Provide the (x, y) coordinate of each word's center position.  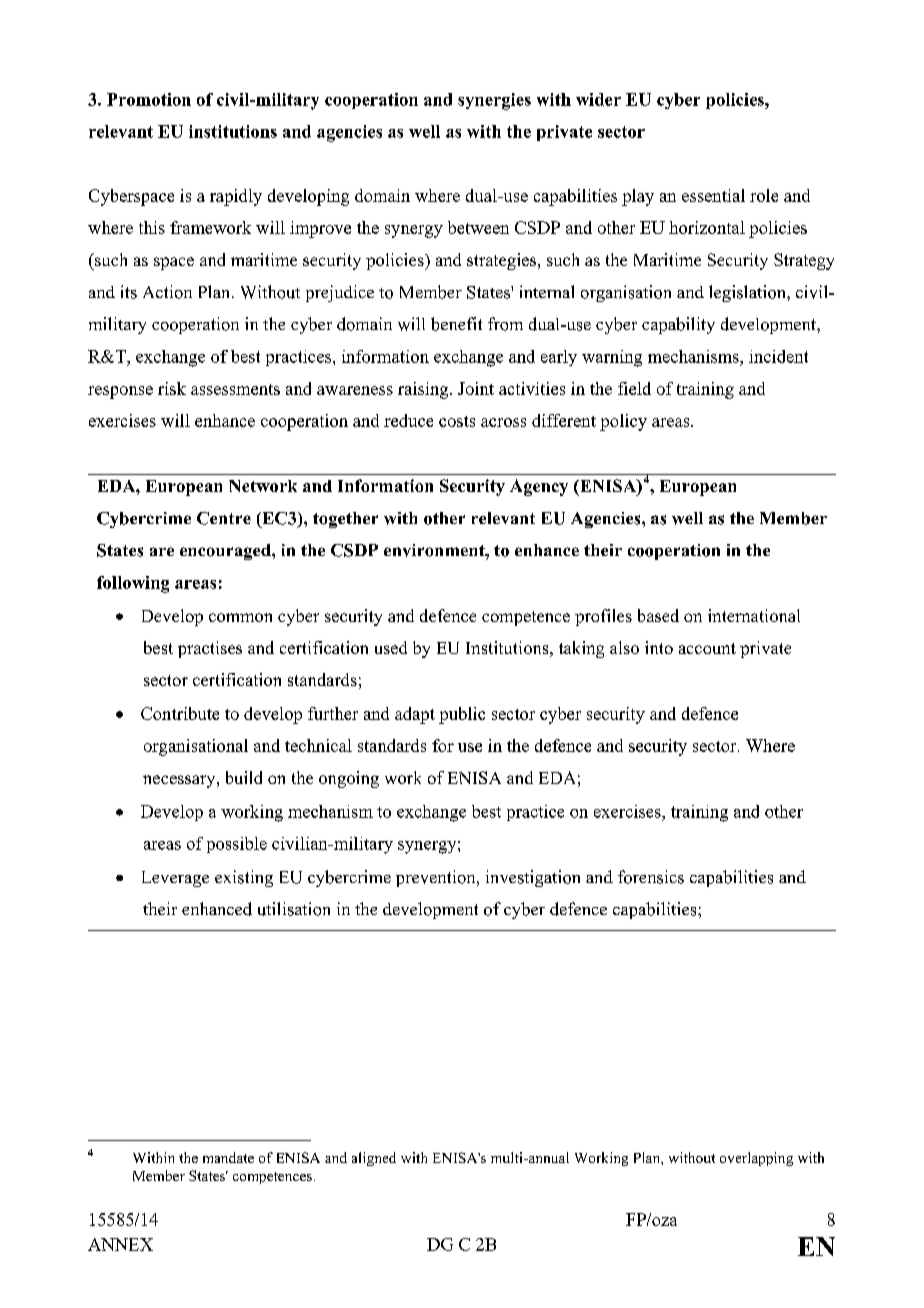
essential (713, 195)
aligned (374, 1159)
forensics (651, 877)
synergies (494, 101)
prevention (437, 878)
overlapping (756, 1159)
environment (435, 550)
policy (623, 422)
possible (237, 845)
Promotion (149, 99)
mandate (228, 1157)
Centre (224, 518)
